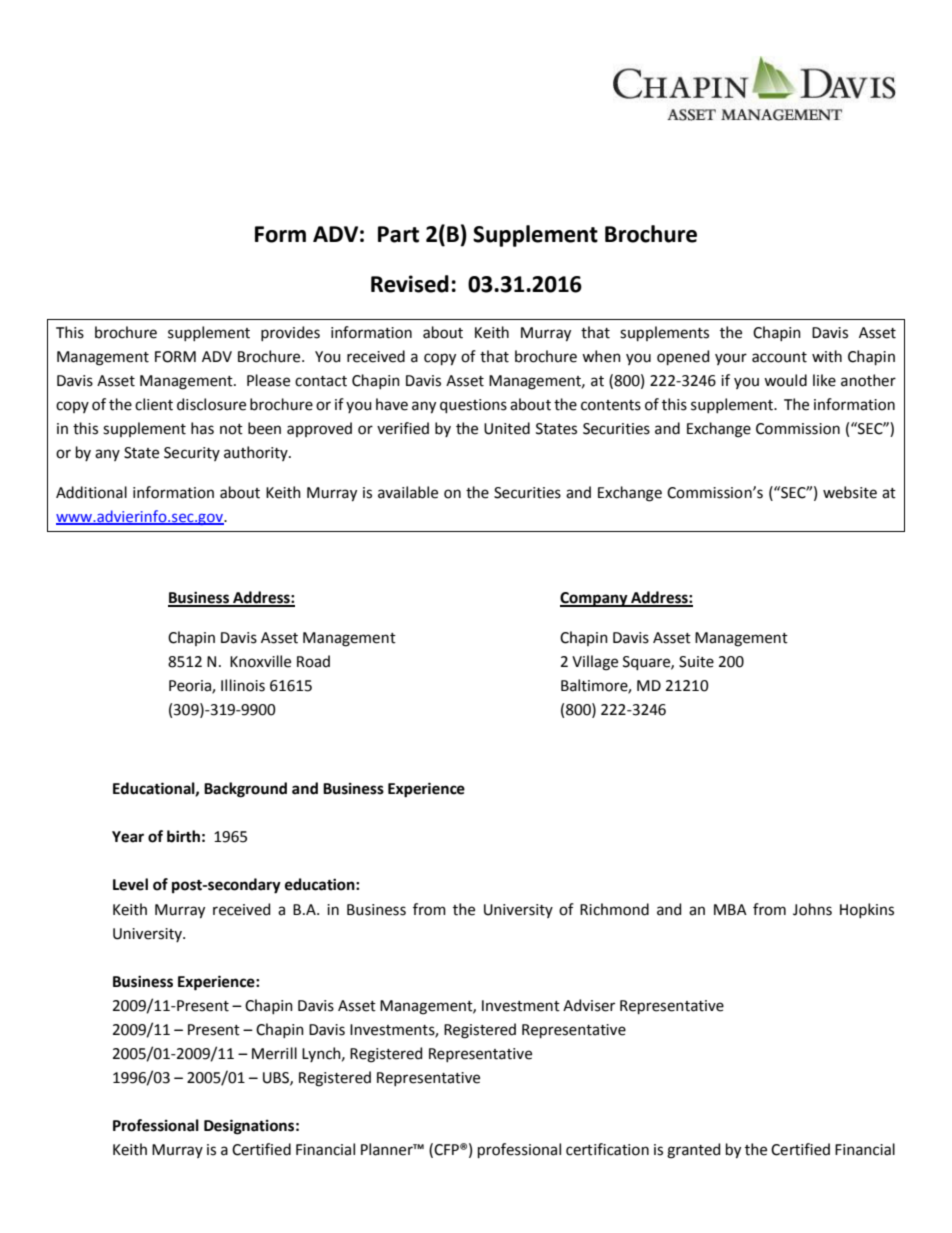  What do you see at coordinates (410, 284) in the screenshot?
I see `Revised` at bounding box center [410, 284].
